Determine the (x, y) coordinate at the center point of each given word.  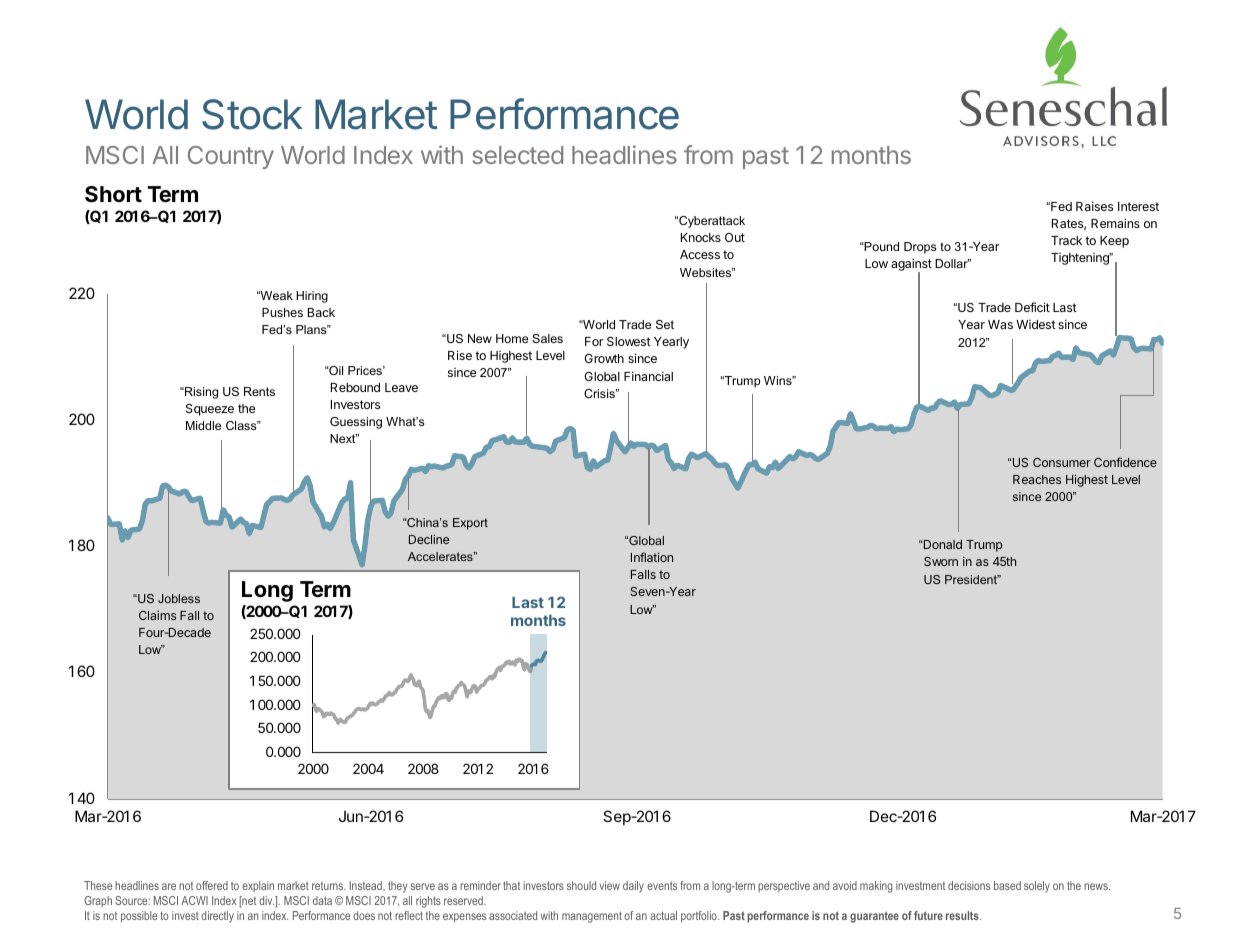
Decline (429, 539)
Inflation (652, 557)
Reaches (1037, 479)
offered (212, 885)
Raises (1094, 206)
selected (518, 155)
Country (231, 157)
